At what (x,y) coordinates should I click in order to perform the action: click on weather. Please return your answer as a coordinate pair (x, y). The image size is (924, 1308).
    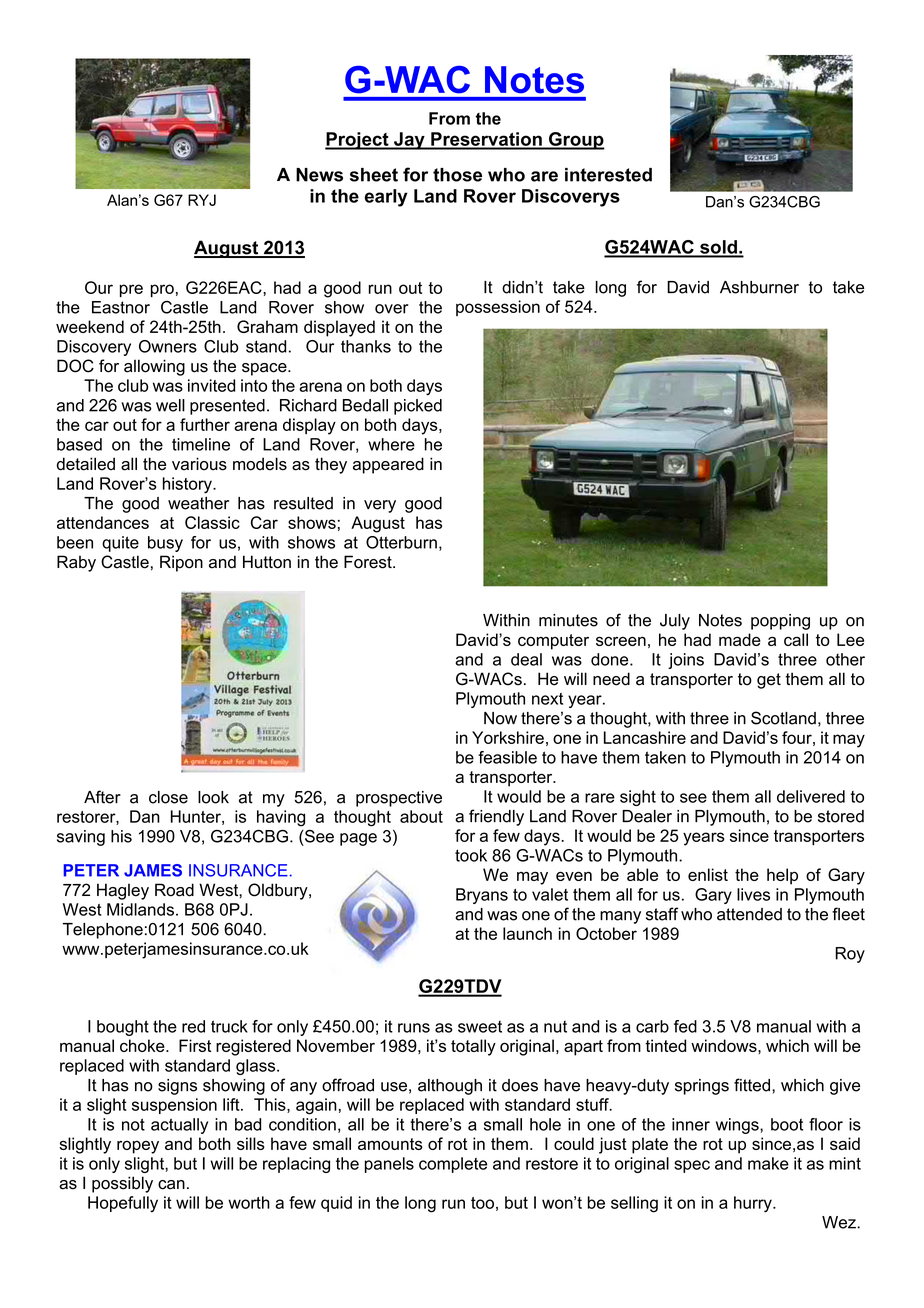
    Looking at the image, I should click on (198, 503).
